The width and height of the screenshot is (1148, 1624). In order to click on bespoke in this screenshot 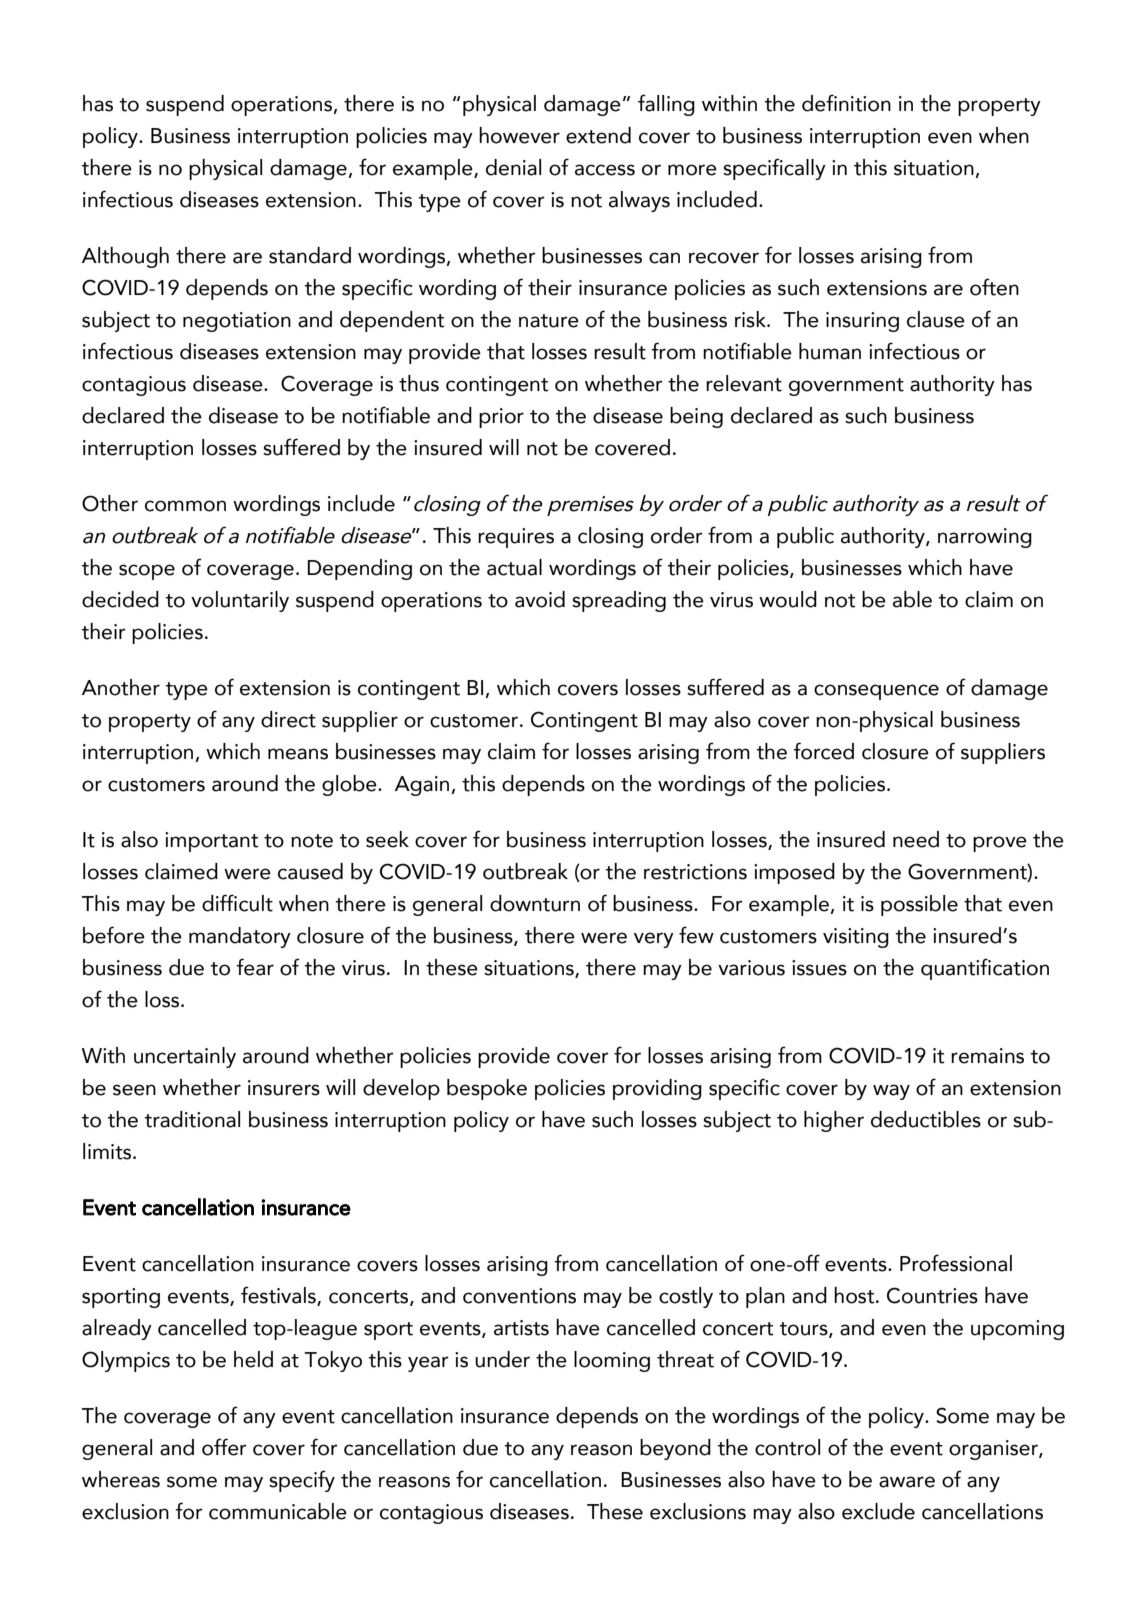, I will do `click(487, 1089)`.
